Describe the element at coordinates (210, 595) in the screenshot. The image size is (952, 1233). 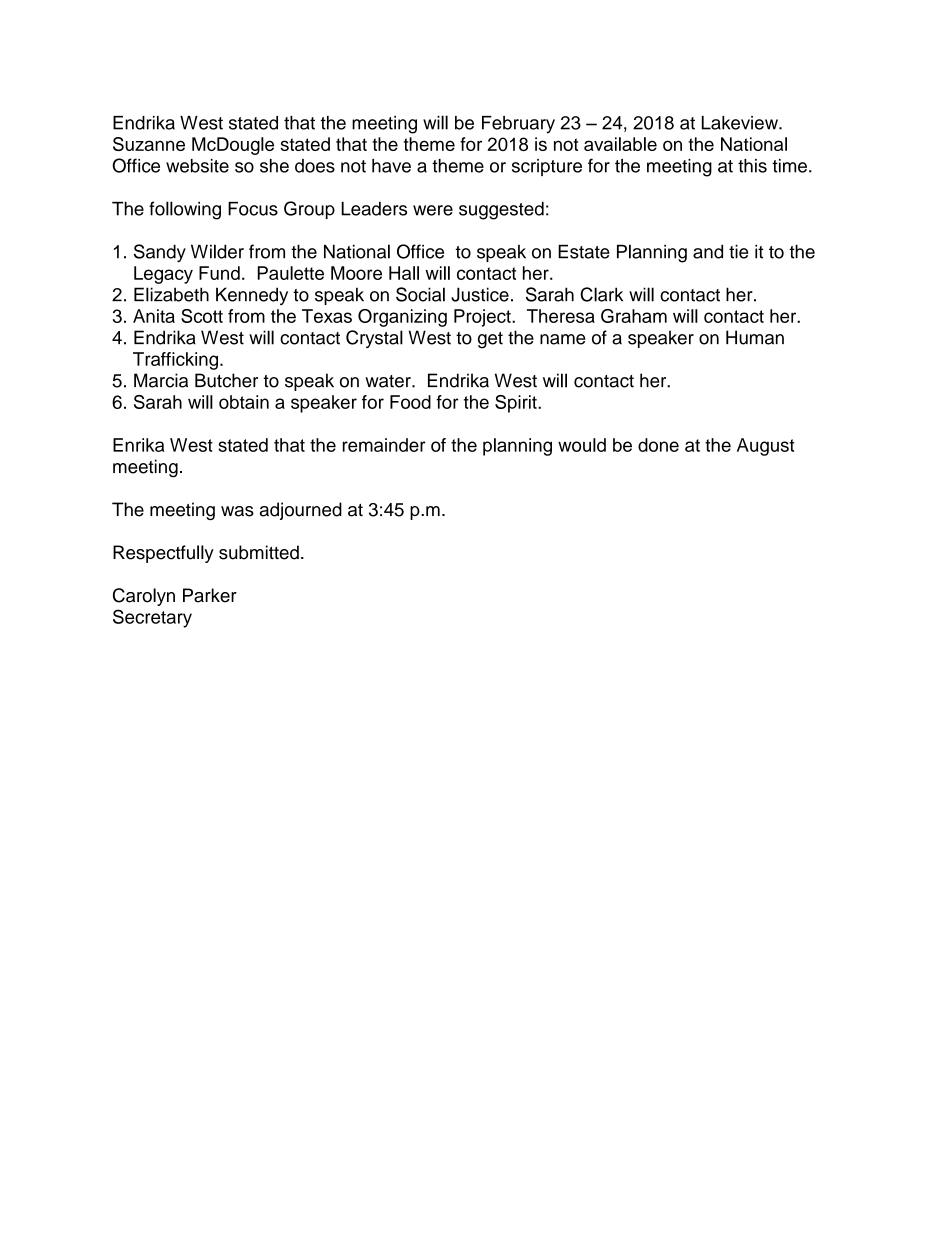
I see `Parker` at that location.
